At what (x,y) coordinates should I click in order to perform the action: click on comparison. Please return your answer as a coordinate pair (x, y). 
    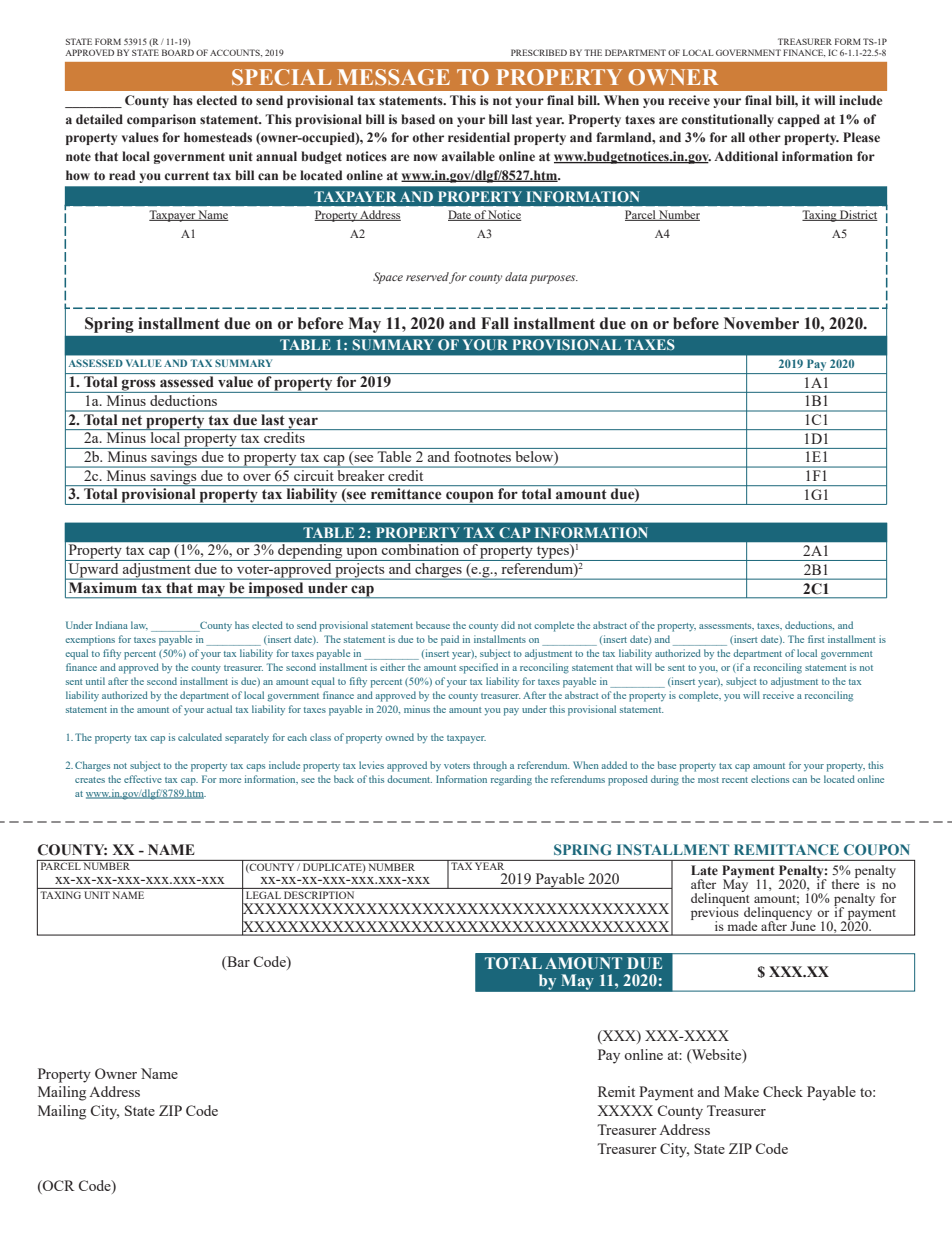
    Looking at the image, I should click on (161, 120).
